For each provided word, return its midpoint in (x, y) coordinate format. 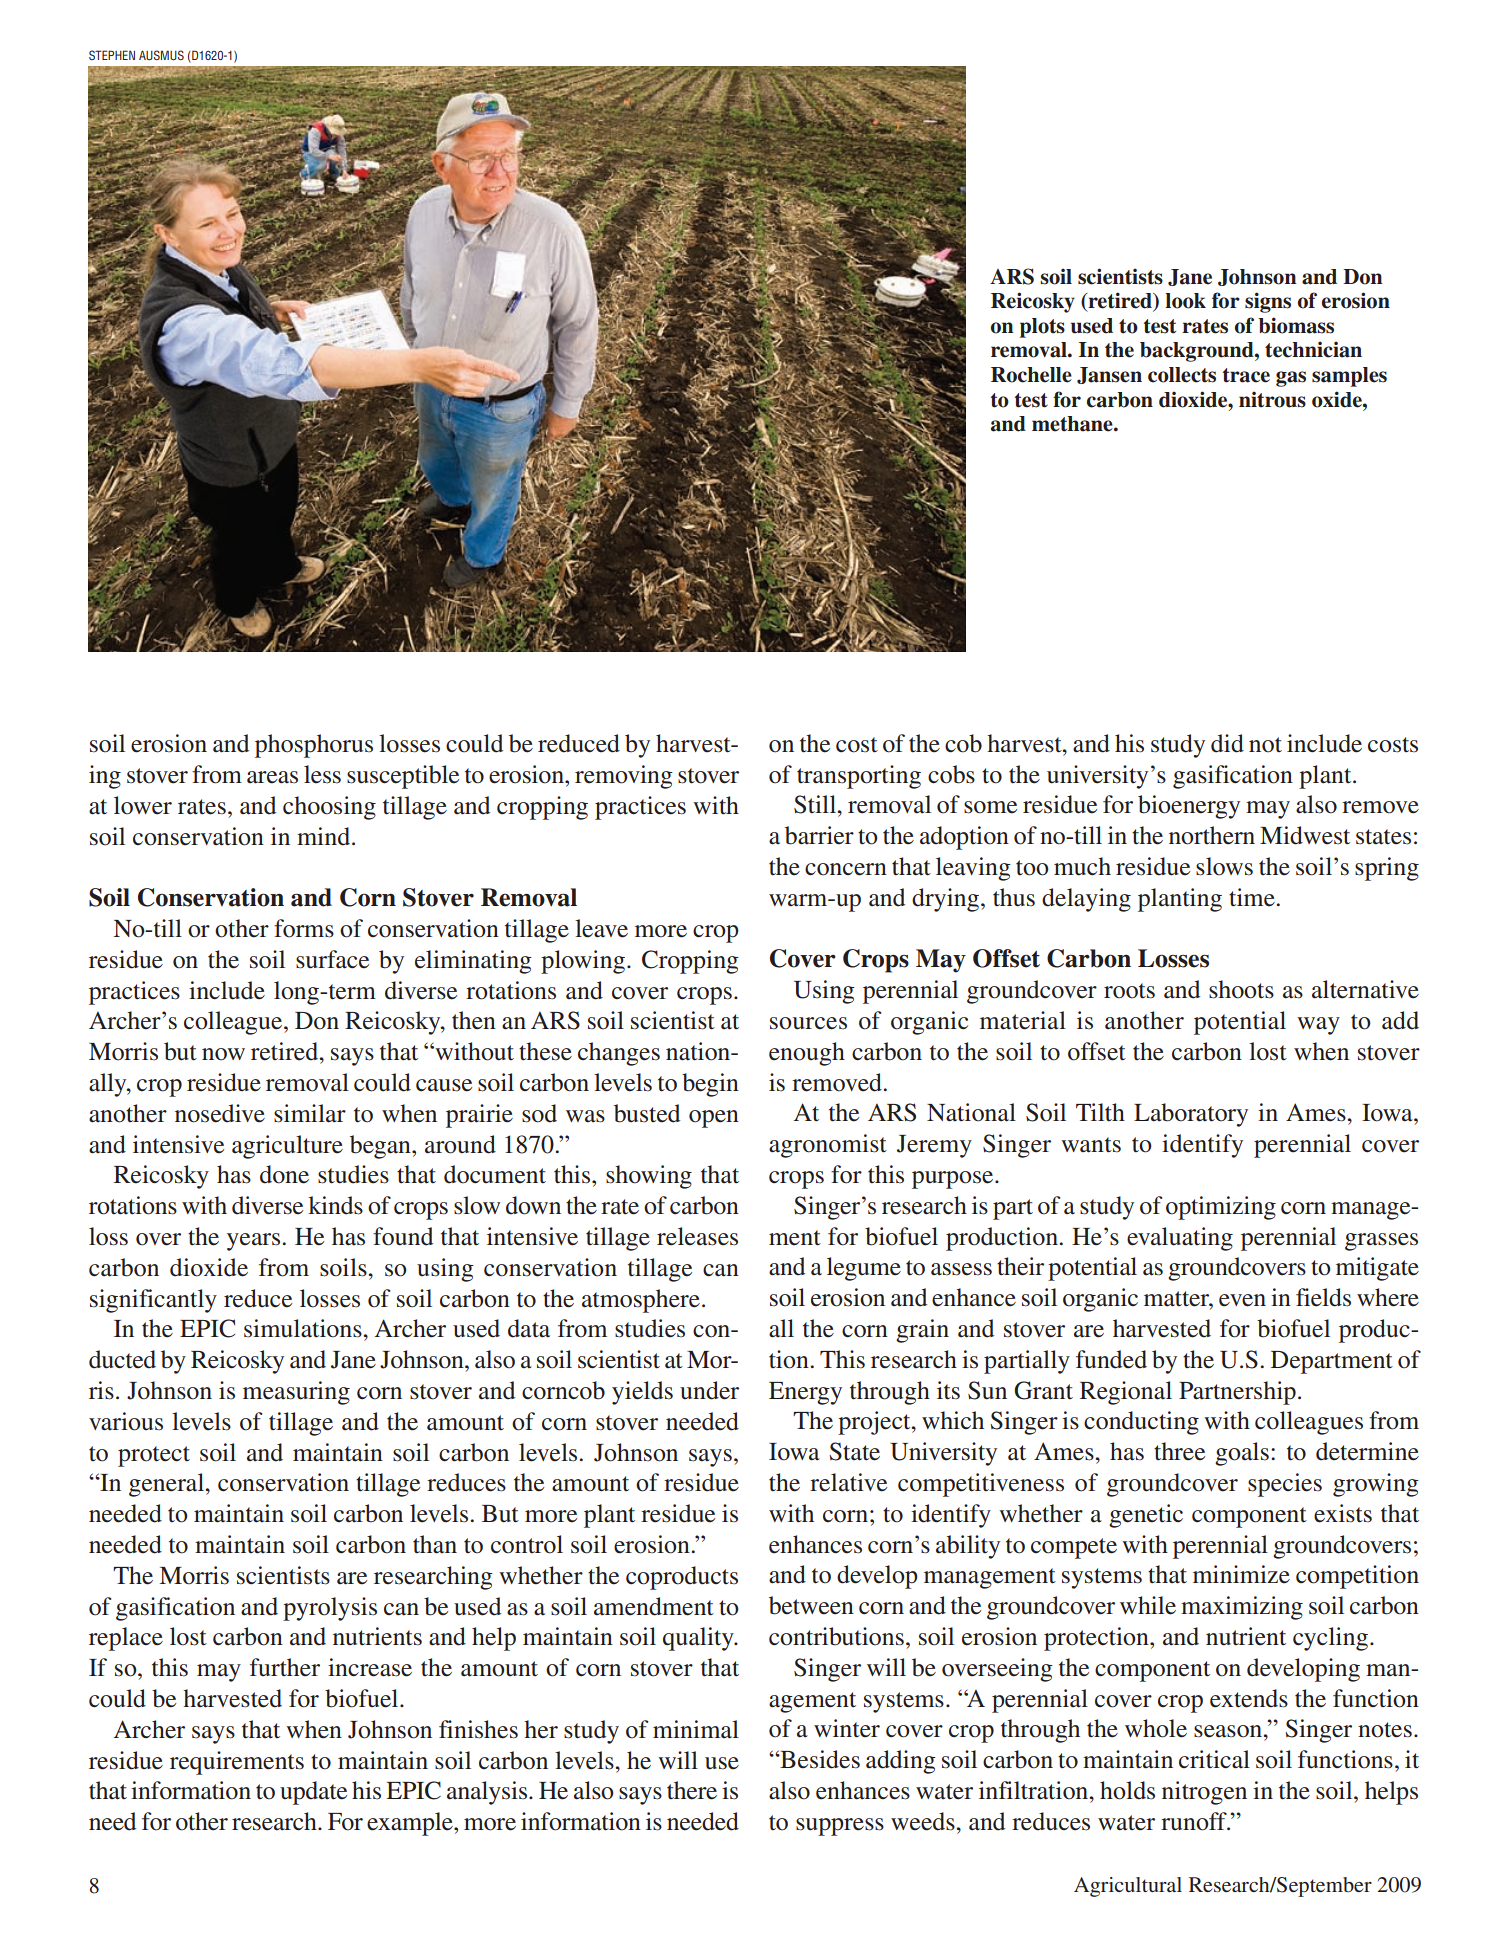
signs (1268, 302)
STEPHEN (112, 55)
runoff (1195, 1821)
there (692, 1790)
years (253, 1242)
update (313, 1793)
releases (697, 1236)
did (1227, 743)
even (1242, 1300)
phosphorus (314, 746)
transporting (859, 777)
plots (1042, 328)
